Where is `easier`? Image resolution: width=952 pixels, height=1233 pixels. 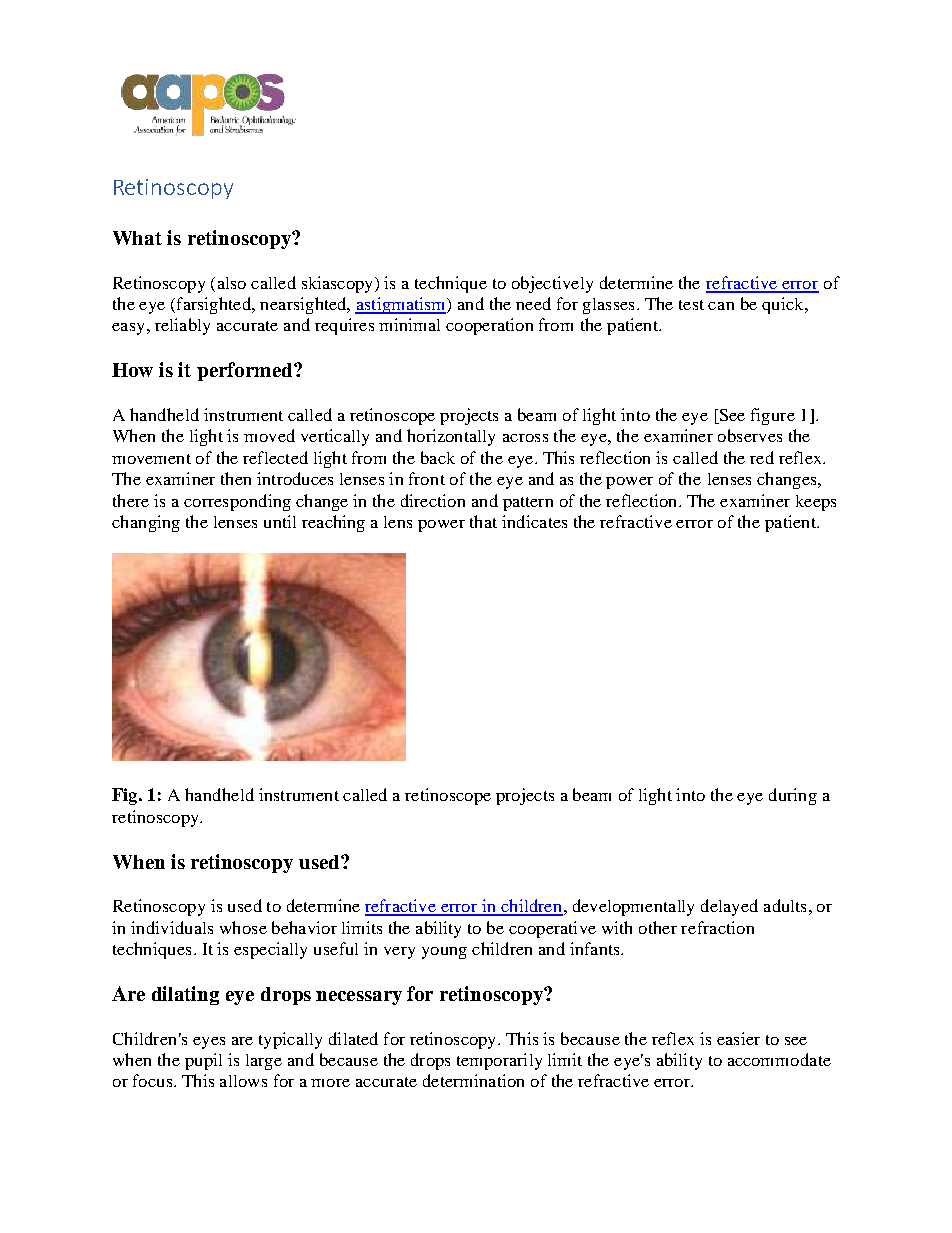
easier is located at coordinates (738, 1038).
